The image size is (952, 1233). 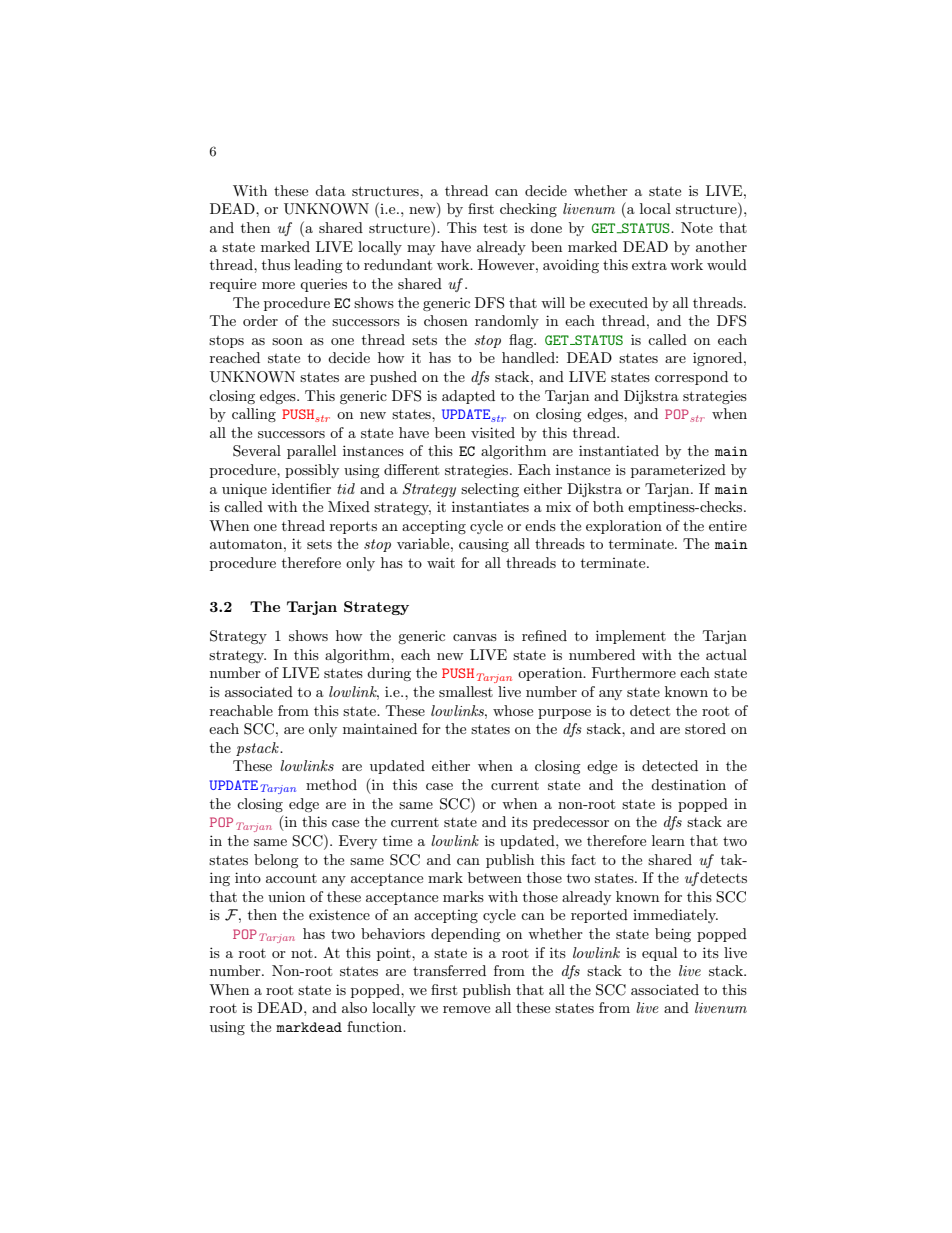 I want to click on selecting, so click(x=490, y=490).
